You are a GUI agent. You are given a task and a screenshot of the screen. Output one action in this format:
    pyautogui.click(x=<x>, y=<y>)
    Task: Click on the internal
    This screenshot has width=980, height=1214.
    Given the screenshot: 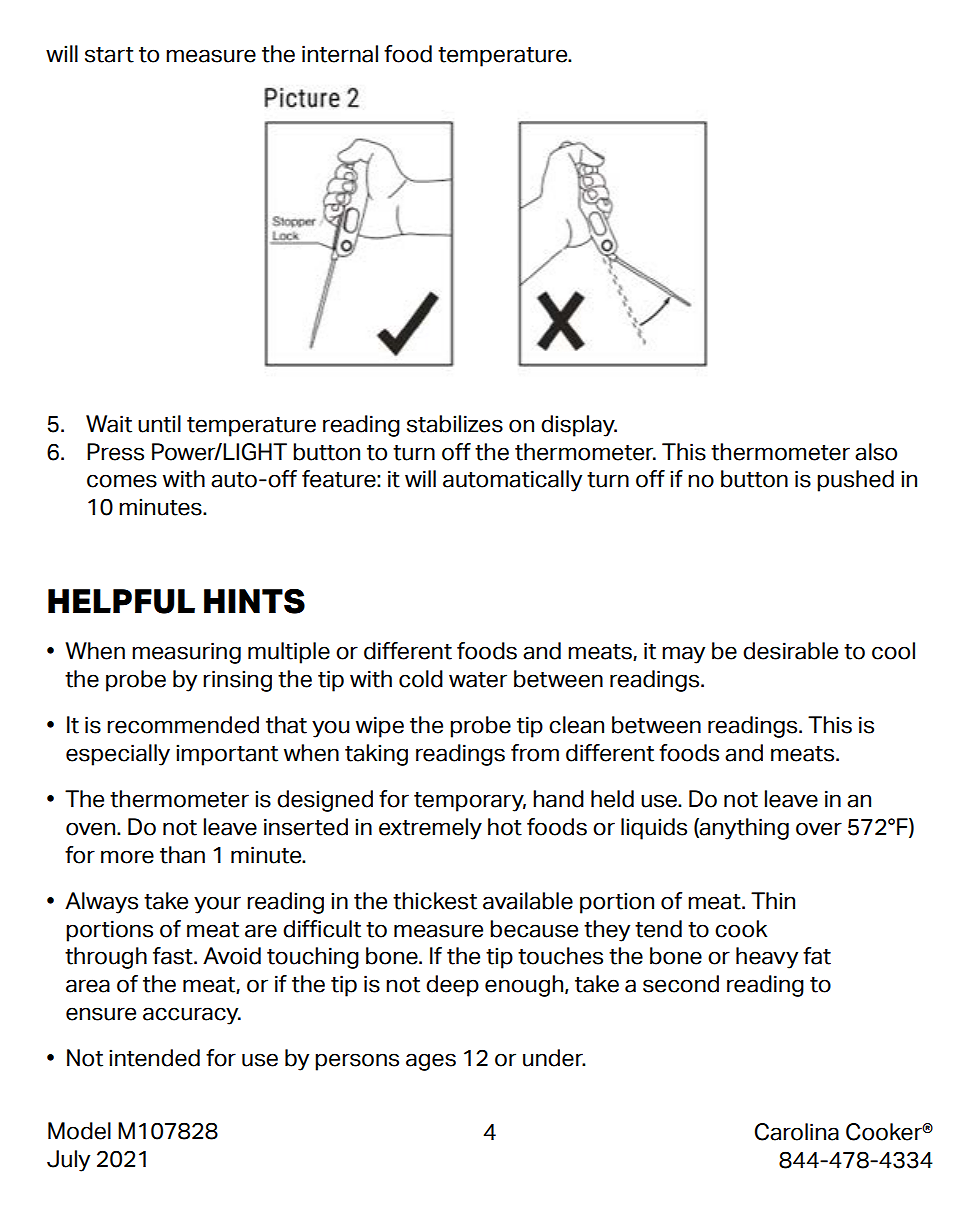 What is the action you would take?
    pyautogui.click(x=340, y=54)
